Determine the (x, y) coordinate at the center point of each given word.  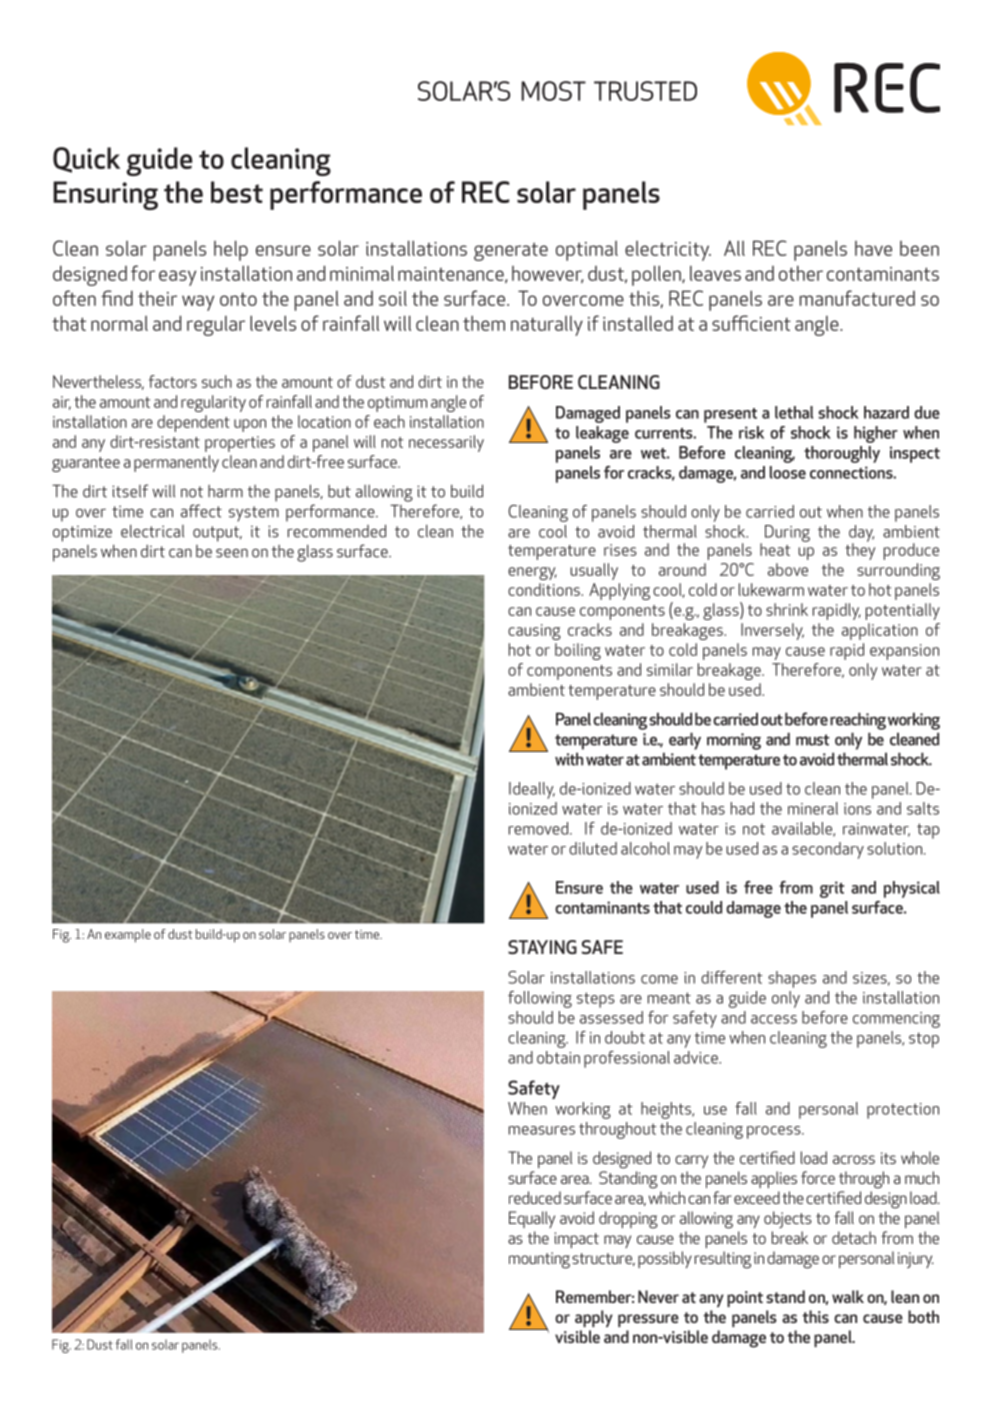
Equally (532, 1219)
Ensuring (105, 195)
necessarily (446, 443)
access (774, 1019)
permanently (176, 463)
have (873, 248)
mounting (539, 1260)
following (540, 999)
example (128, 936)
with (569, 759)
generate (511, 251)
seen (232, 553)
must (812, 740)
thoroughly (842, 454)
